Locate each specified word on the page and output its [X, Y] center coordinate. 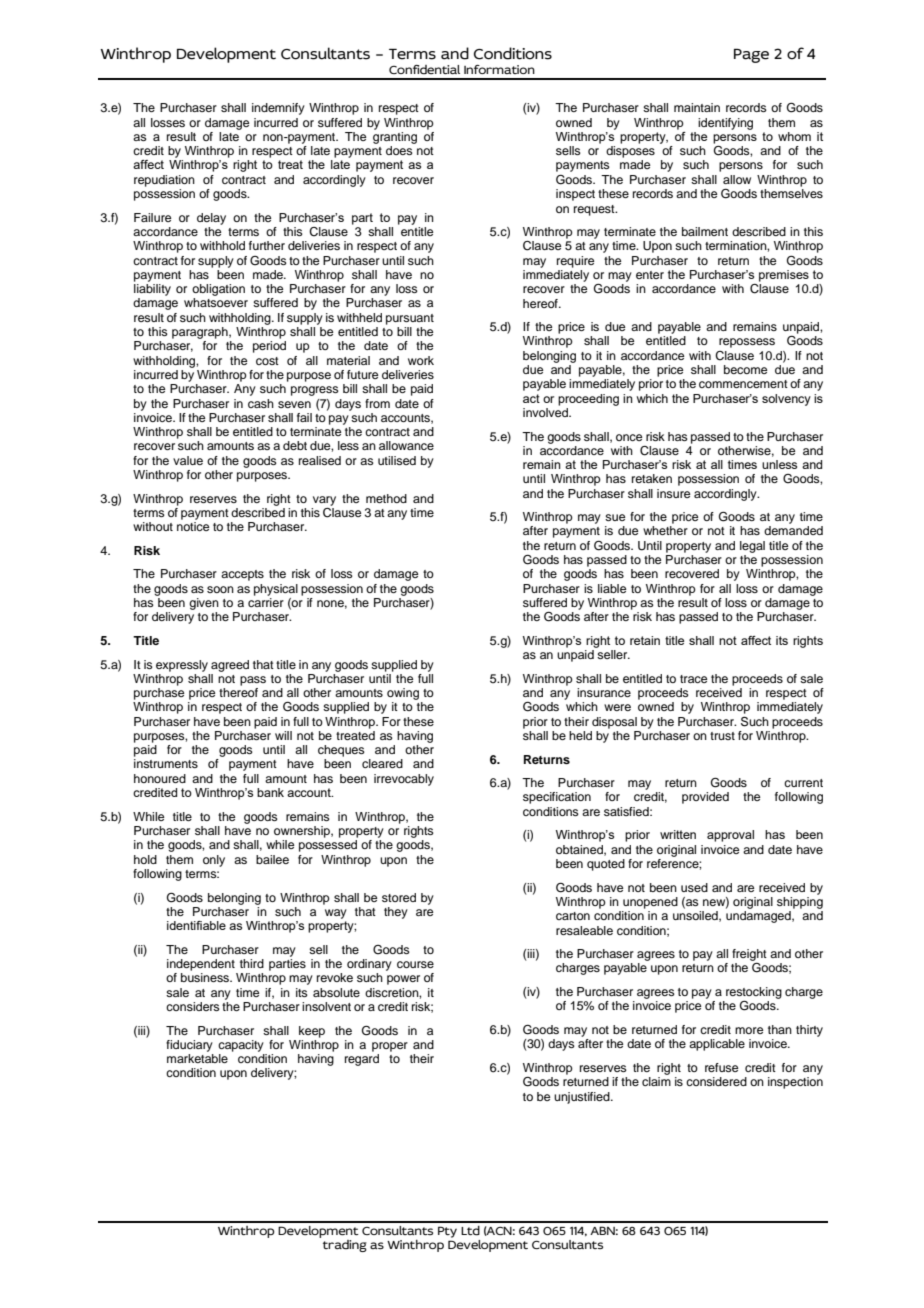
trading [345, 1246]
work [421, 360]
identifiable [196, 925]
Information [499, 69]
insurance [604, 692]
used [694, 887]
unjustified [583, 1098]
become [745, 369]
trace [693, 679]
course [415, 964]
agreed [230, 666]
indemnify [278, 109]
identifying [725, 124]
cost [267, 361]
